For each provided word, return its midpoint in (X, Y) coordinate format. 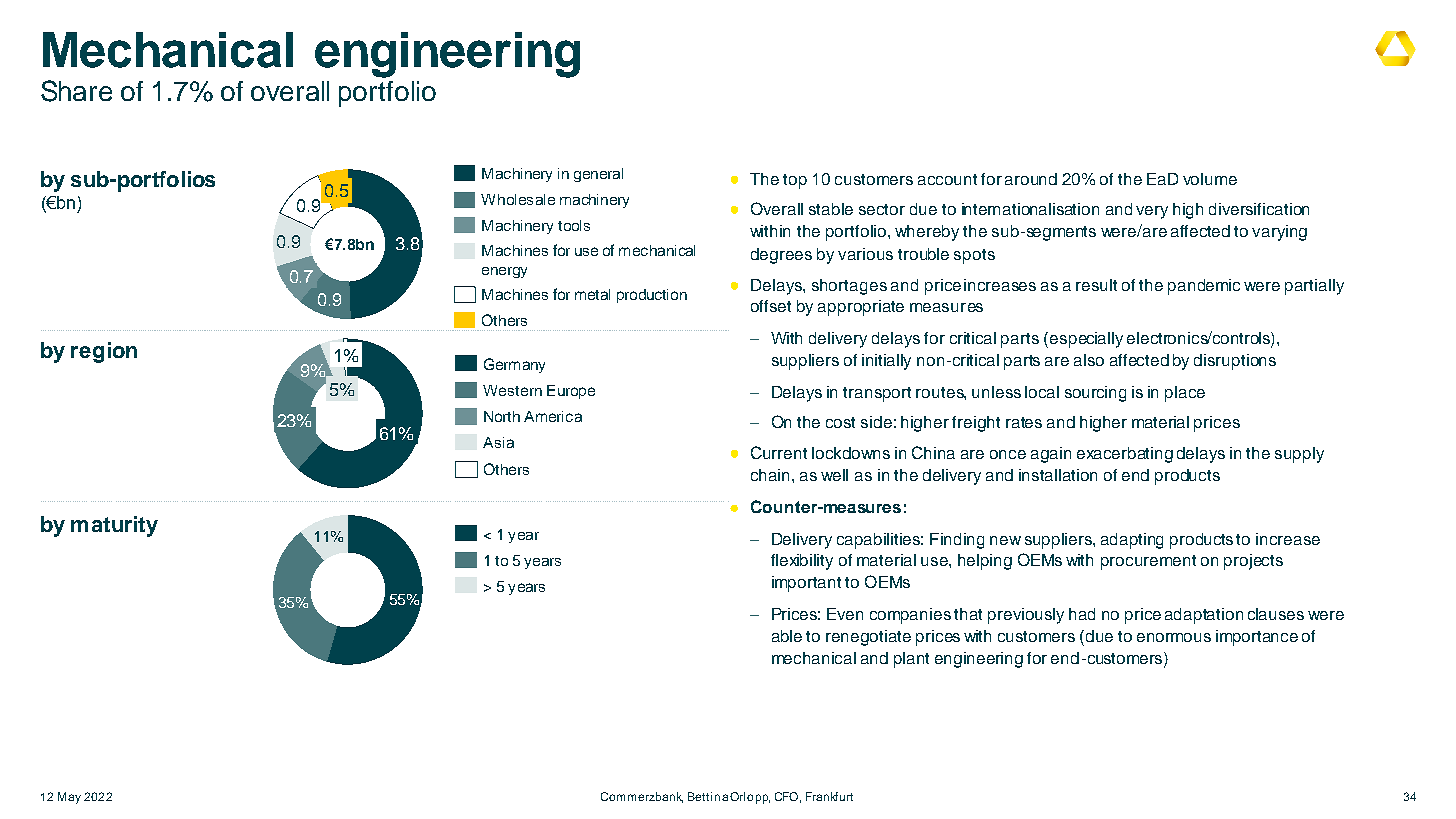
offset (771, 306)
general (598, 175)
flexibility (802, 562)
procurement (1148, 562)
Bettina (708, 796)
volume (1210, 179)
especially (1086, 340)
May (69, 798)
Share (76, 91)
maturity (114, 526)
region (104, 352)
